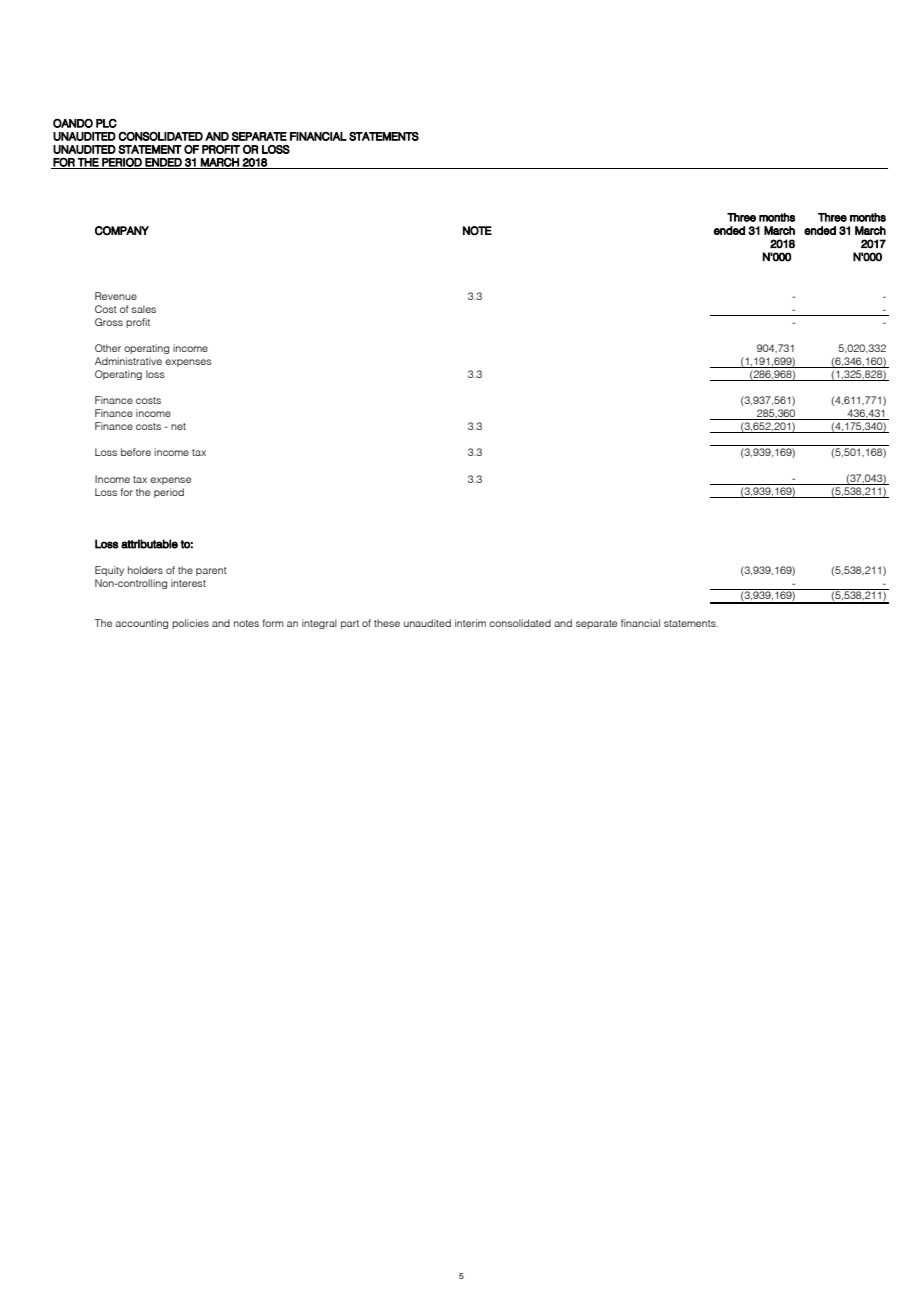  What do you see at coordinates (128, 361) in the image?
I see `Administrative` at bounding box center [128, 361].
